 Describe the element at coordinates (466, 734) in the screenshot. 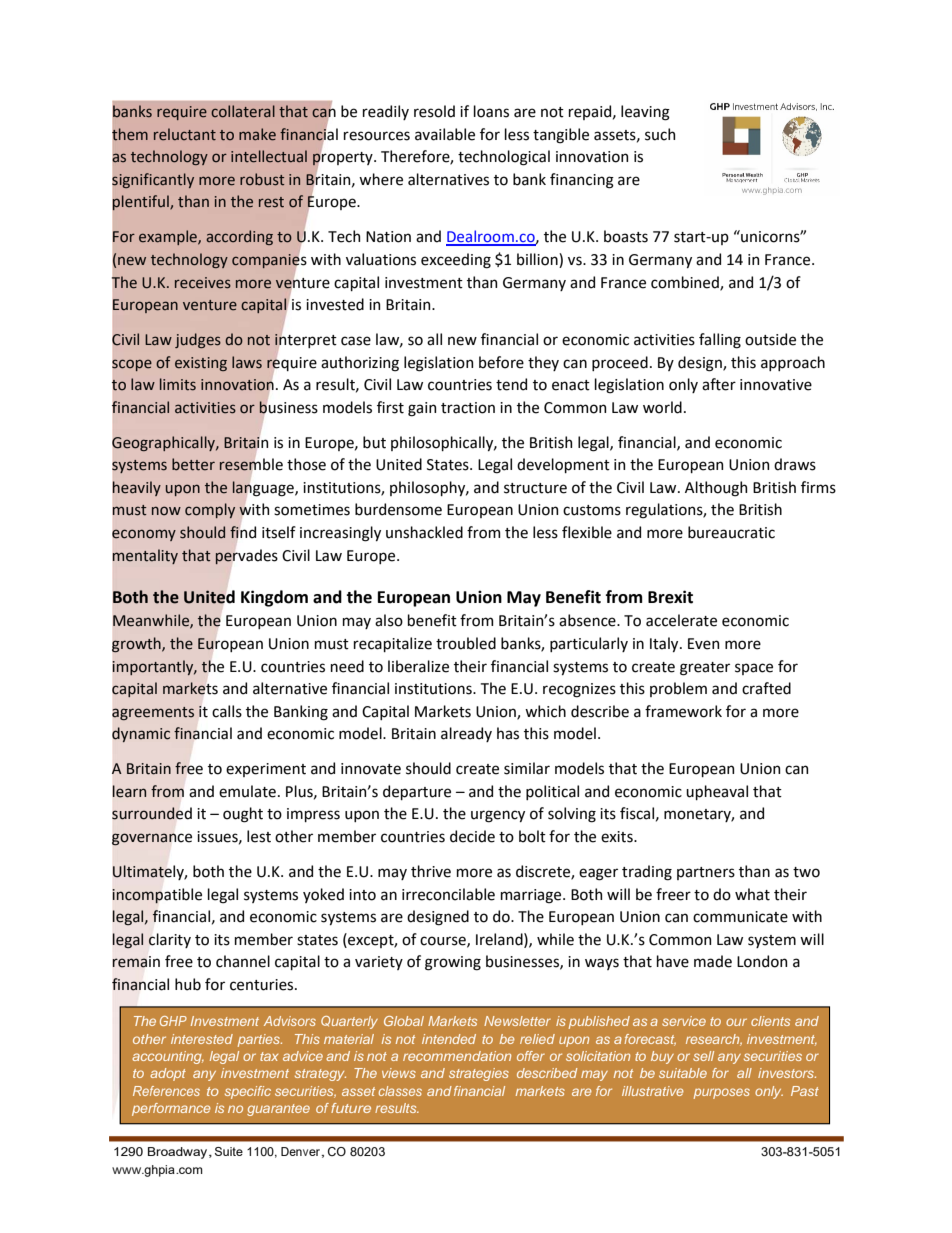

I see `already` at that location.
